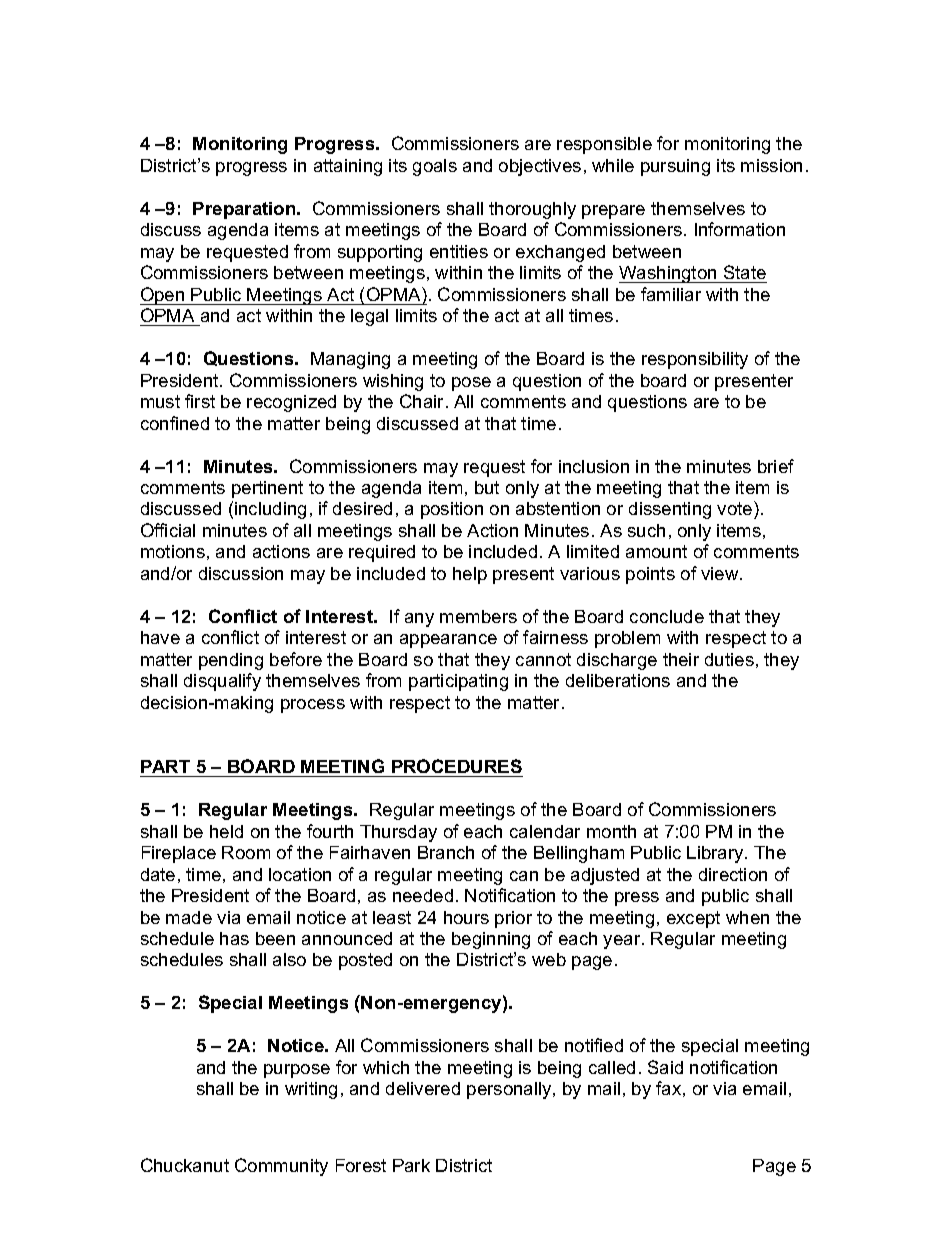 This screenshot has width=952, height=1233. I want to click on Library, so click(716, 854).
